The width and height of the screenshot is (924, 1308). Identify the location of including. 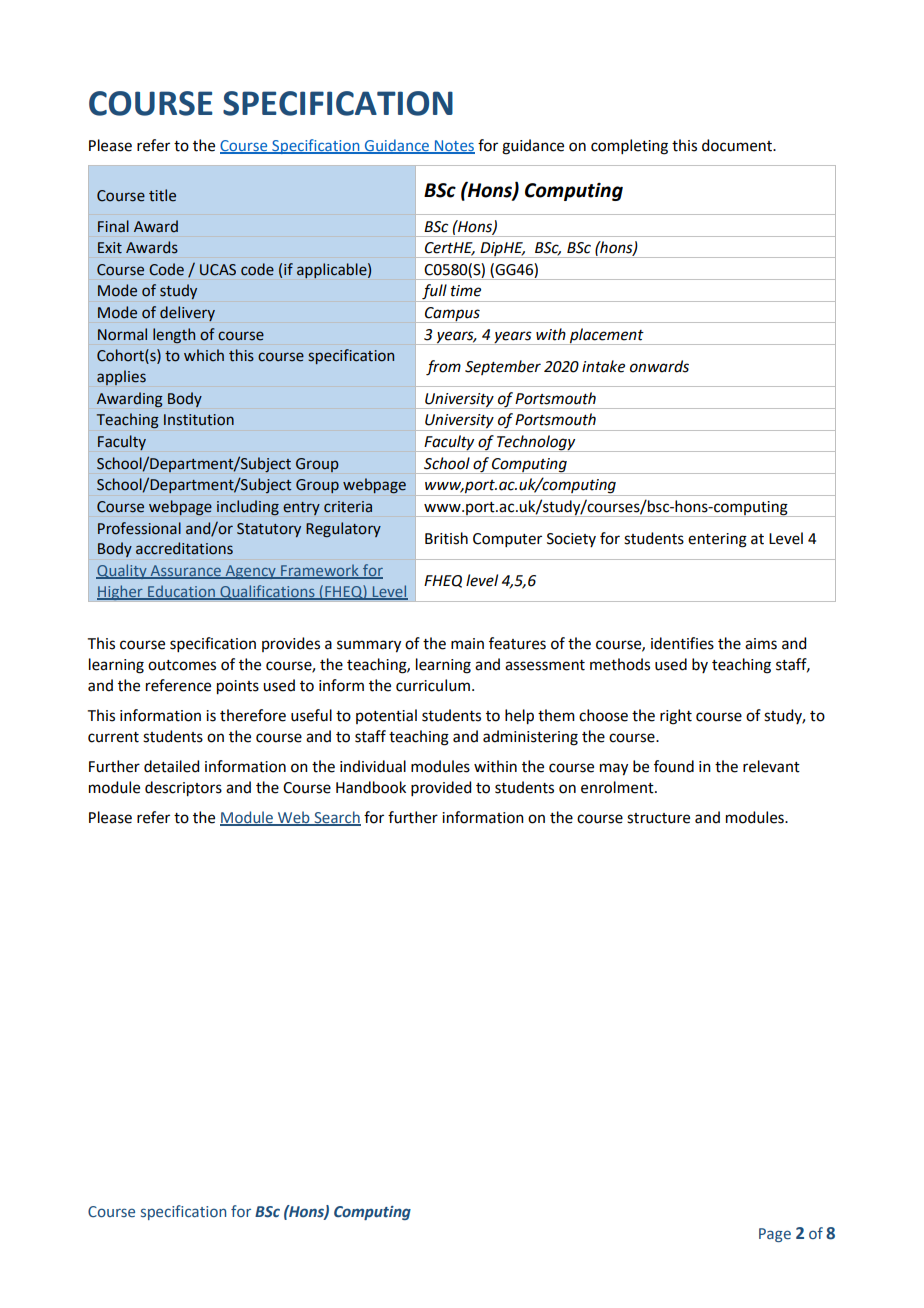
(248, 508).
